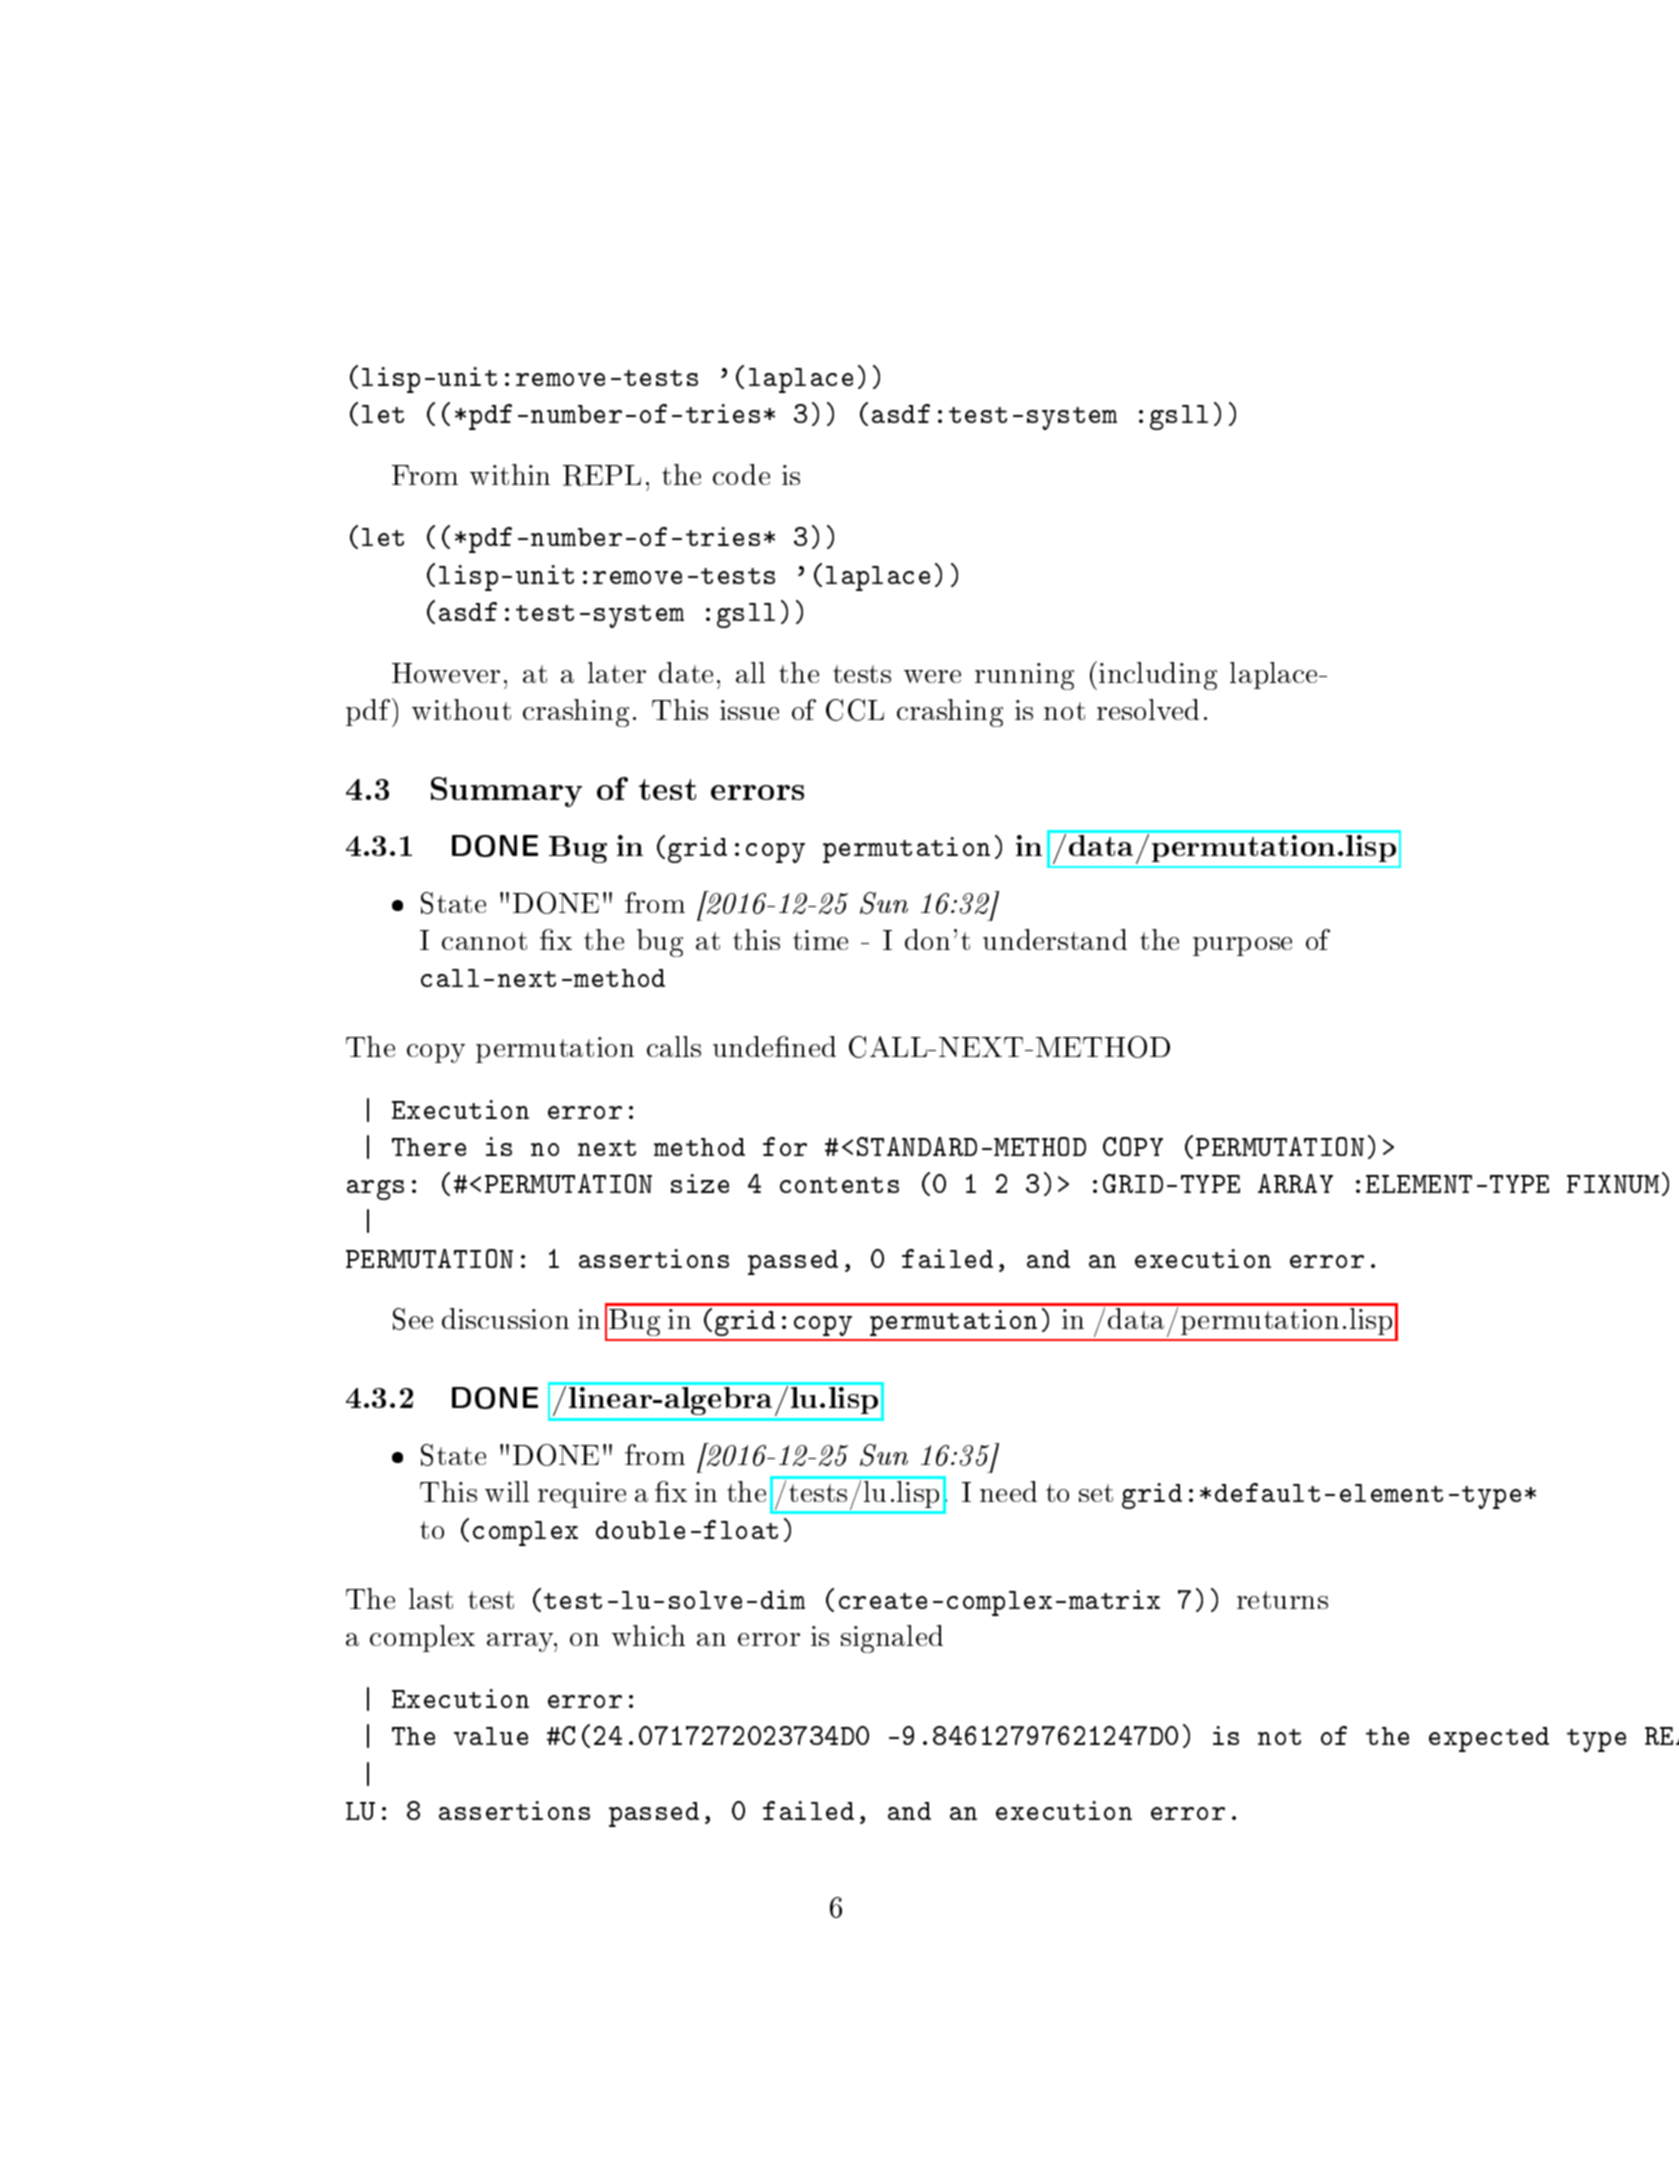  I want to click on FIXNUM, so click(1613, 1184).
